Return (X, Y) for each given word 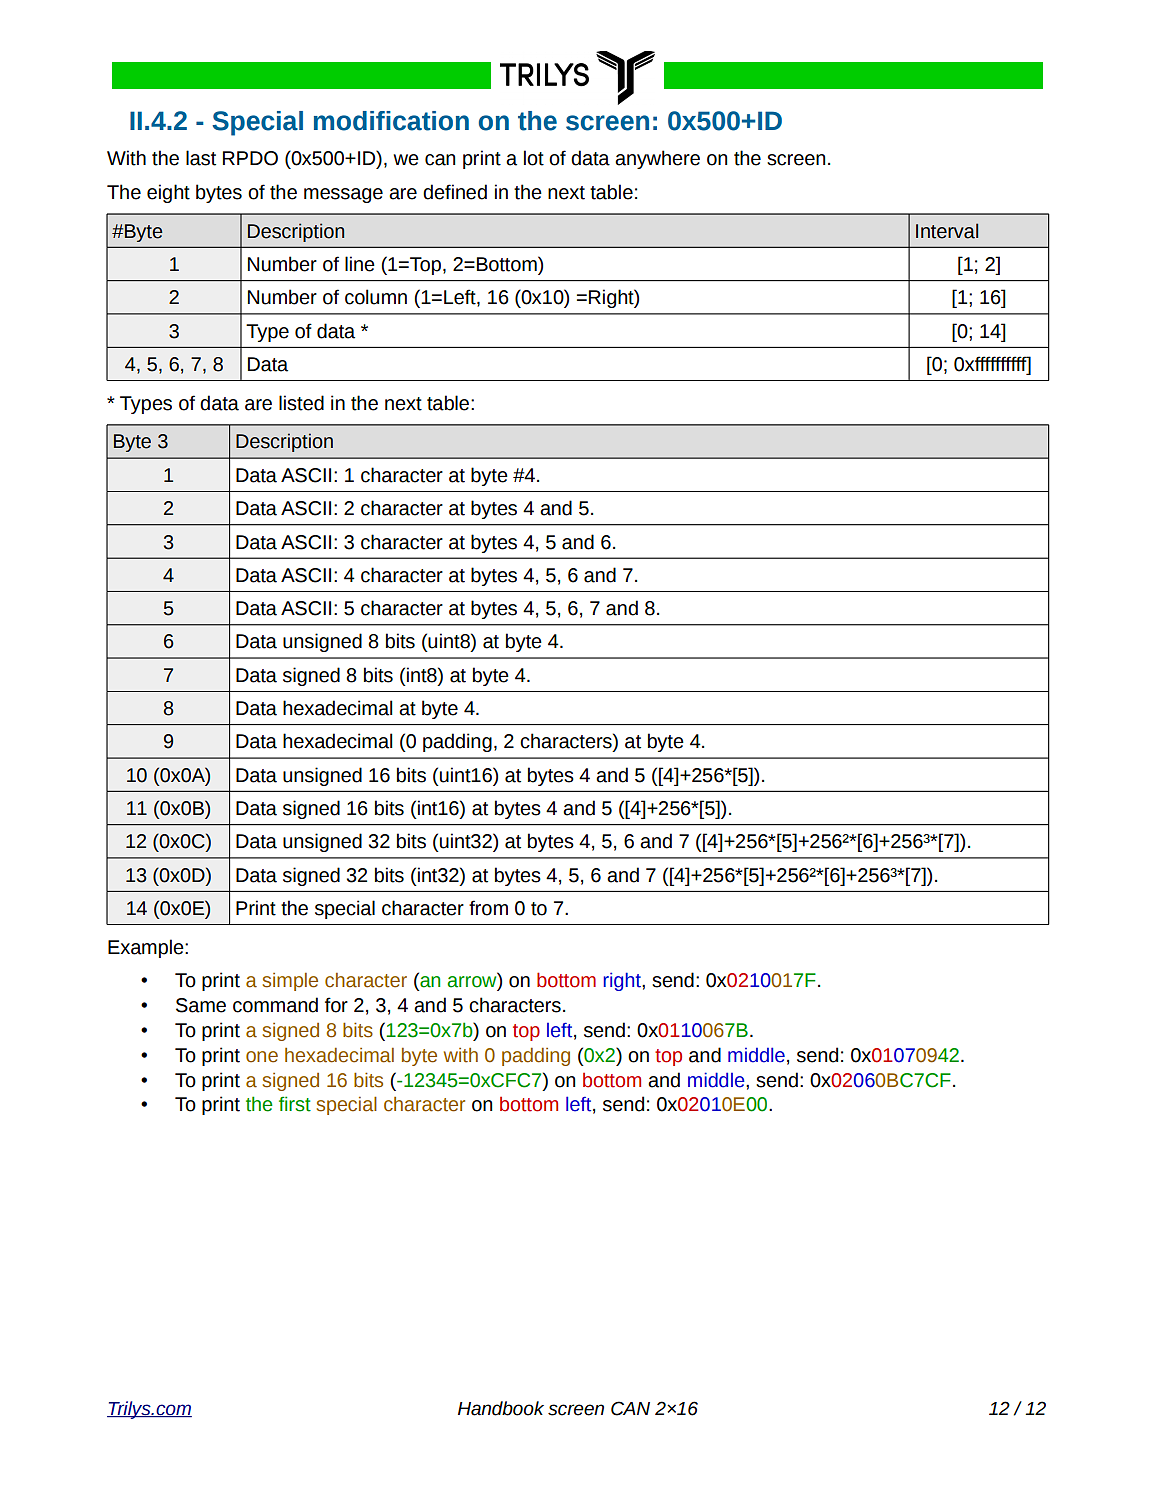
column (376, 297)
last (201, 158)
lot (534, 158)
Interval (947, 231)
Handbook (501, 1408)
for (336, 1005)
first (295, 1104)
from (488, 908)
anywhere (657, 159)
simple (290, 982)
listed (301, 403)
